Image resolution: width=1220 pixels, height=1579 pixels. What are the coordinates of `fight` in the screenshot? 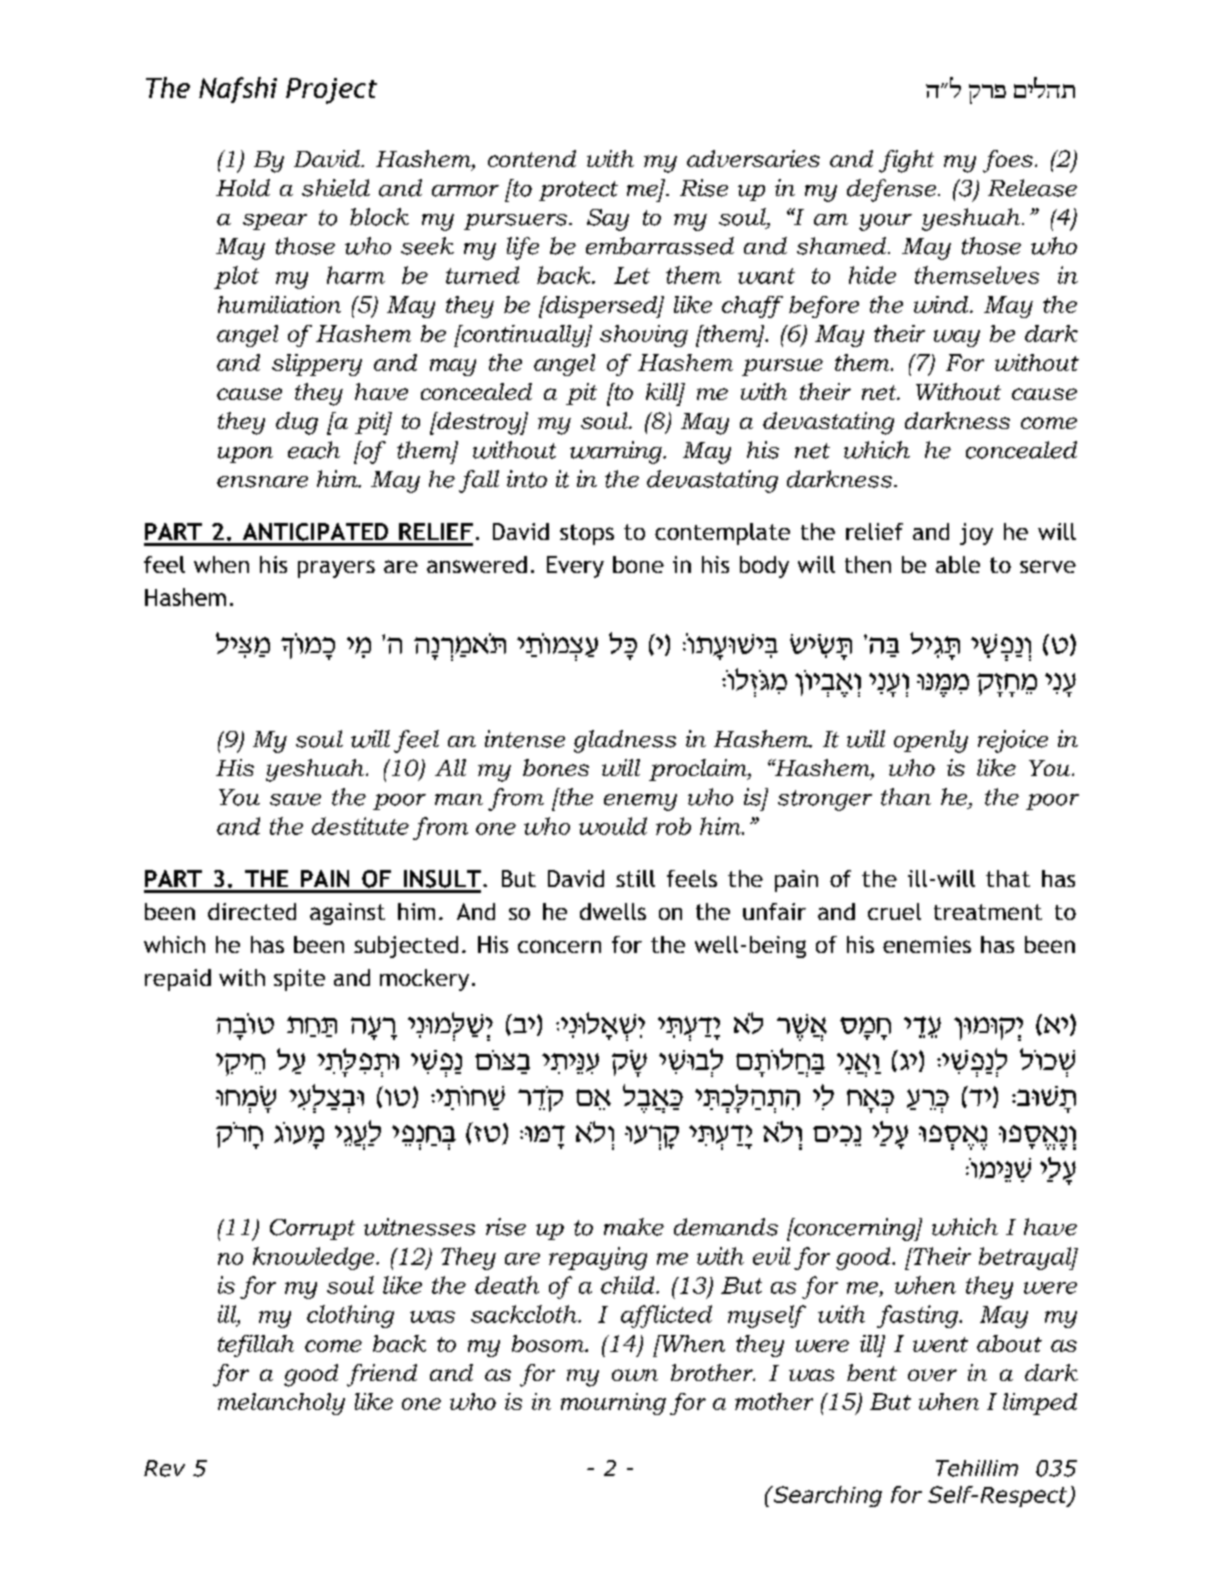 It's located at (906, 161).
